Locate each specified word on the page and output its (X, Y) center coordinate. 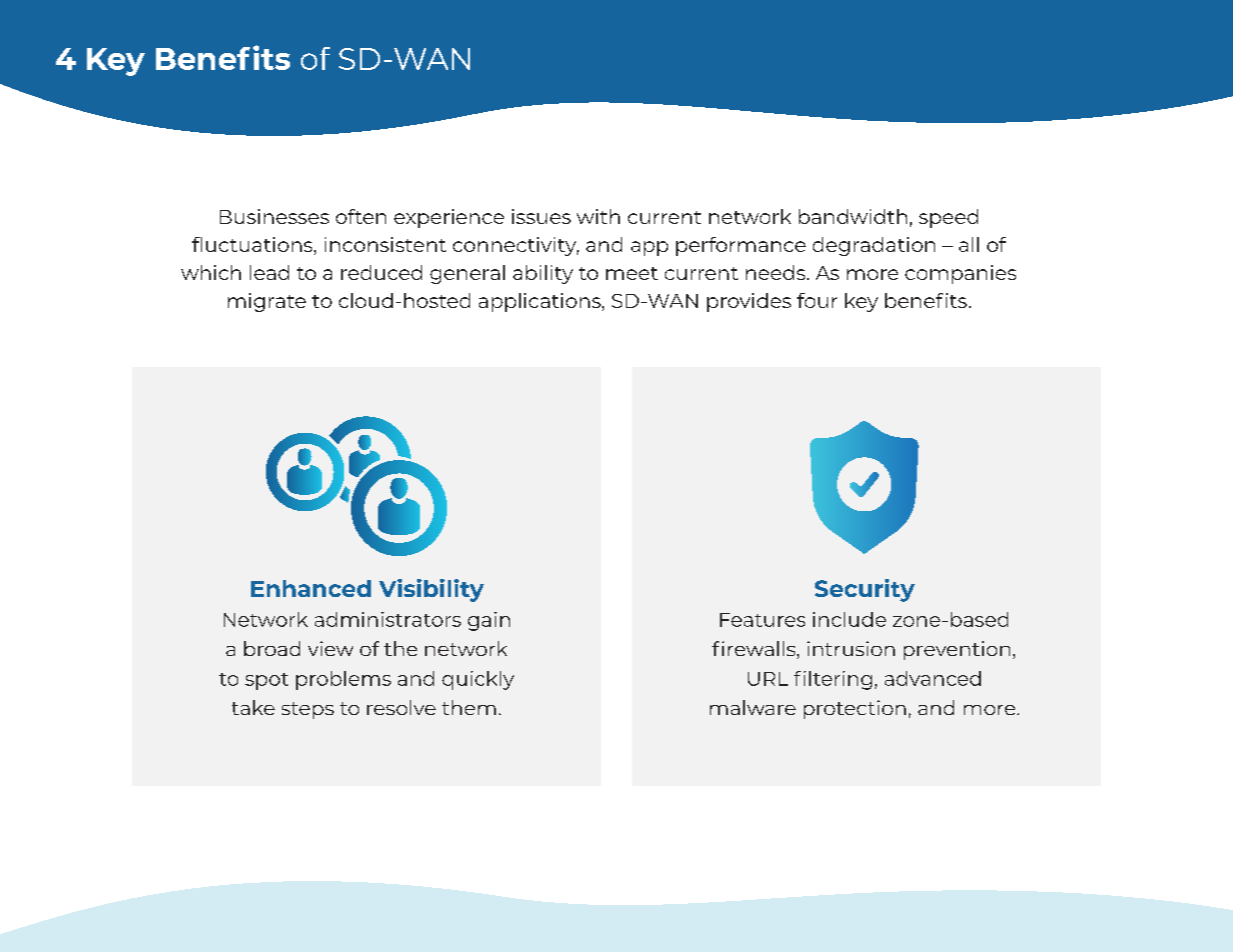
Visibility (431, 590)
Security (865, 590)
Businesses (274, 216)
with (598, 216)
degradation (874, 246)
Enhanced (311, 588)
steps (308, 710)
